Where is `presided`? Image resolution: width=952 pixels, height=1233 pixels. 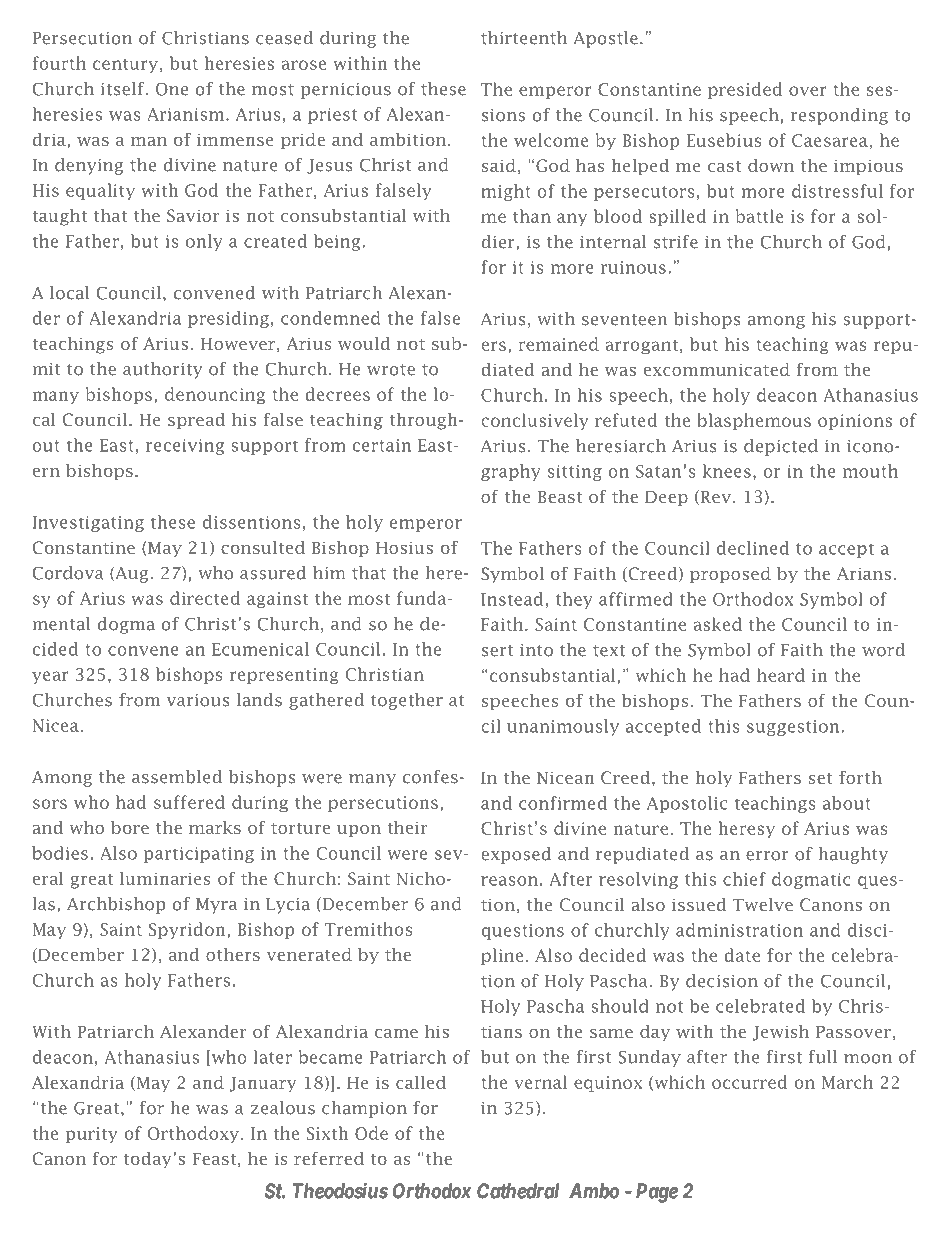
presided is located at coordinates (745, 90).
